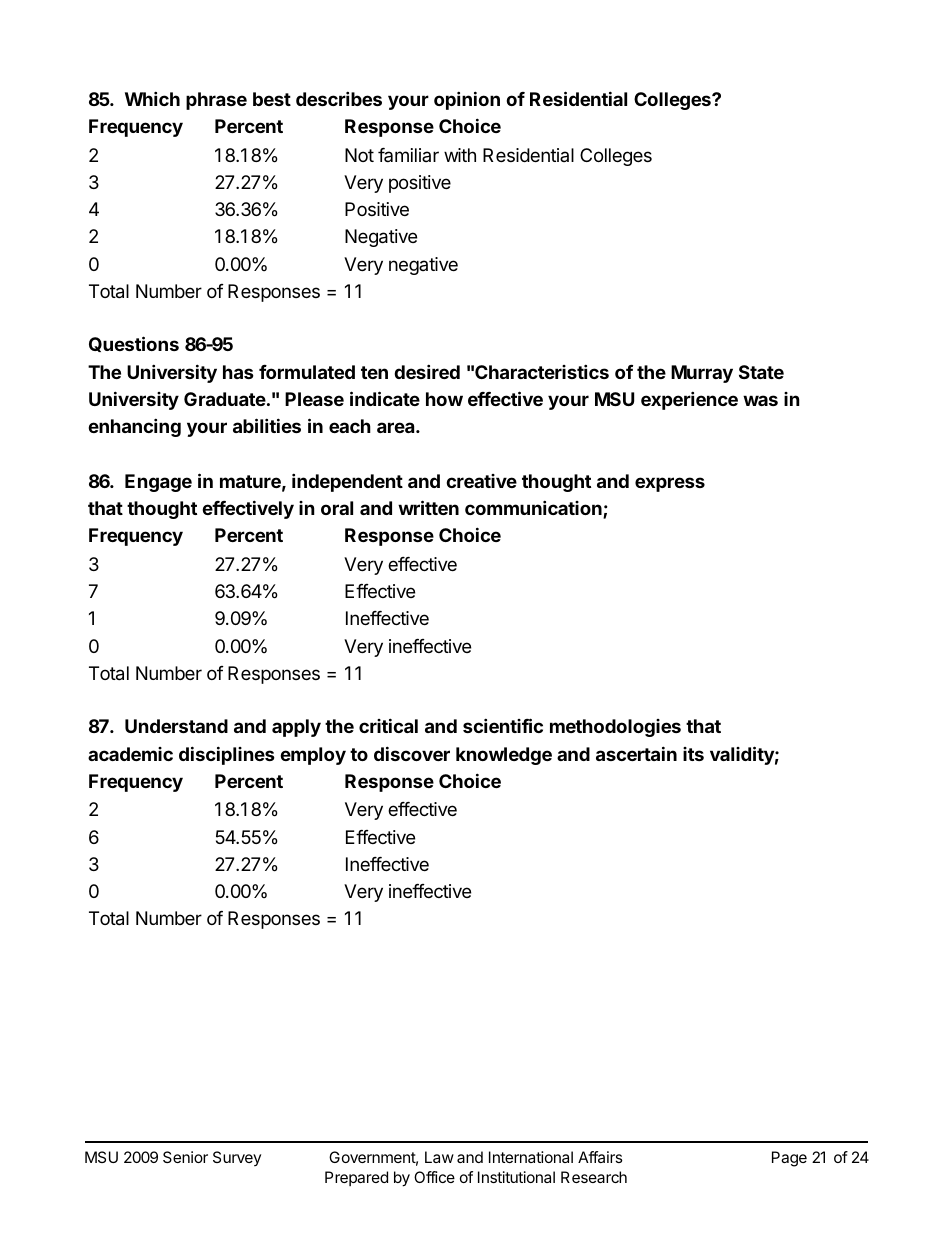 Image resolution: width=952 pixels, height=1233 pixels. Describe the element at coordinates (481, 481) in the image. I see `creative` at that location.
